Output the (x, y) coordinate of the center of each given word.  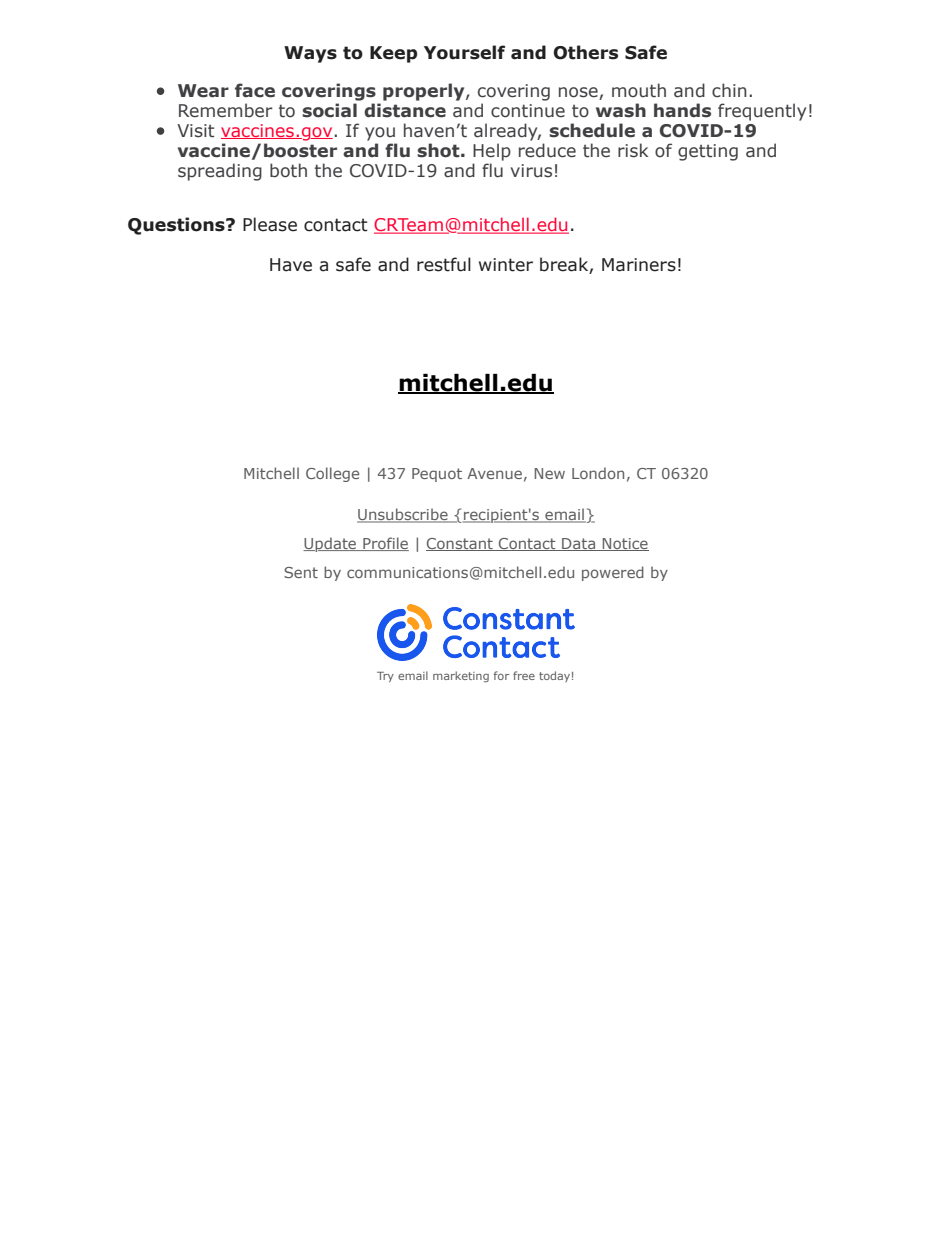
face (255, 90)
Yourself (464, 52)
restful (444, 264)
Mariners (639, 265)
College (332, 474)
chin (729, 90)
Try (385, 677)
